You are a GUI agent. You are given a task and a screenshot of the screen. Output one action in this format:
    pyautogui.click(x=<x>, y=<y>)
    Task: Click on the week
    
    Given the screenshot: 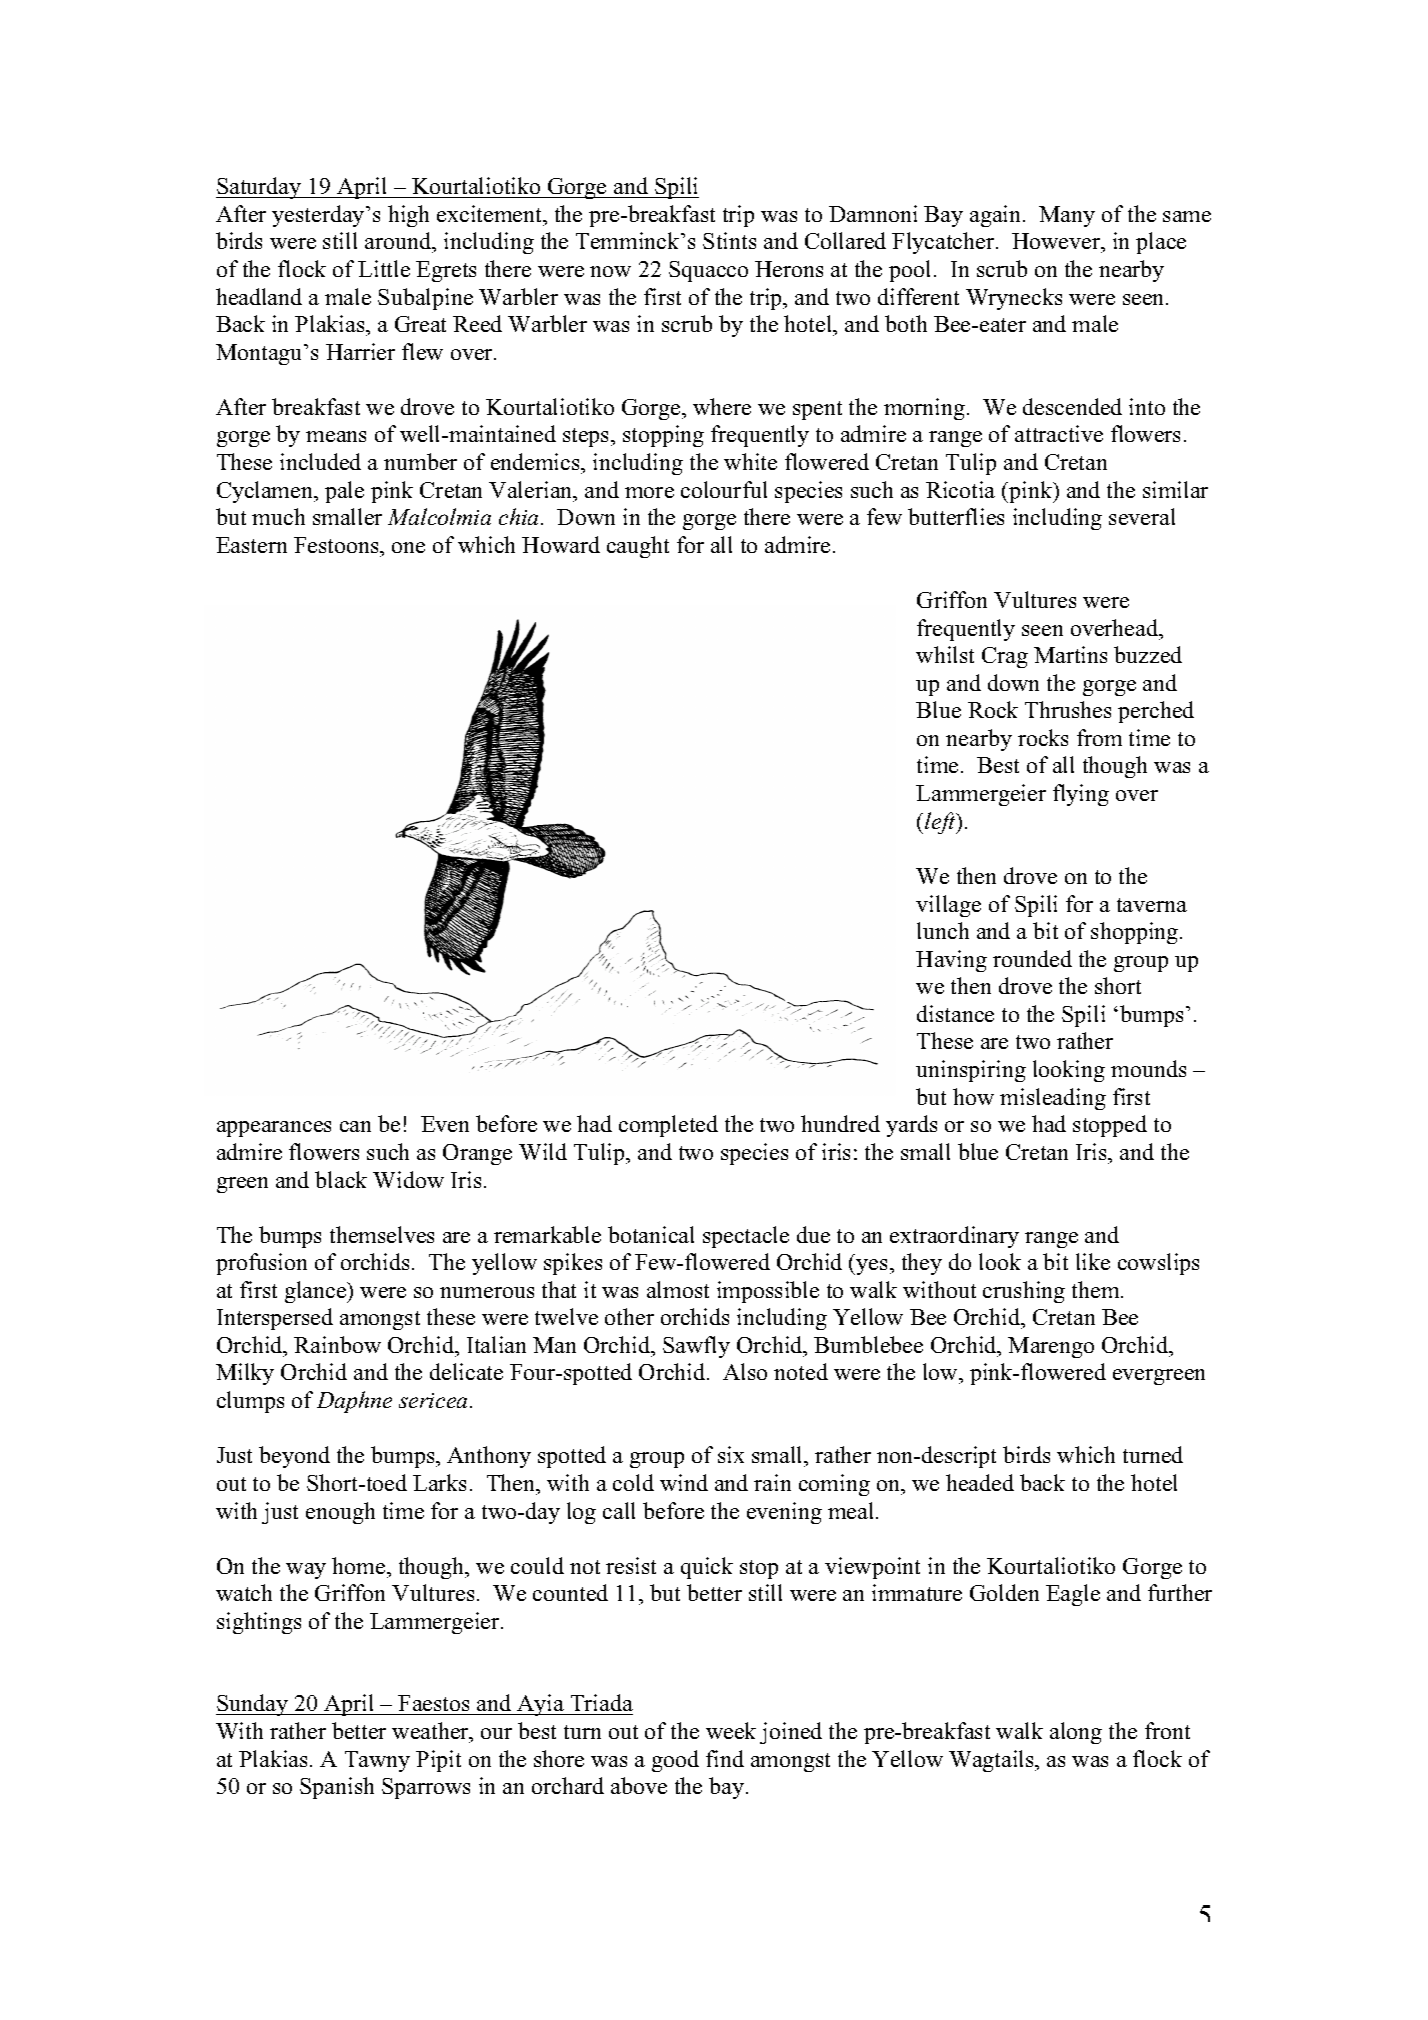 What is the action you would take?
    pyautogui.click(x=731, y=1730)
